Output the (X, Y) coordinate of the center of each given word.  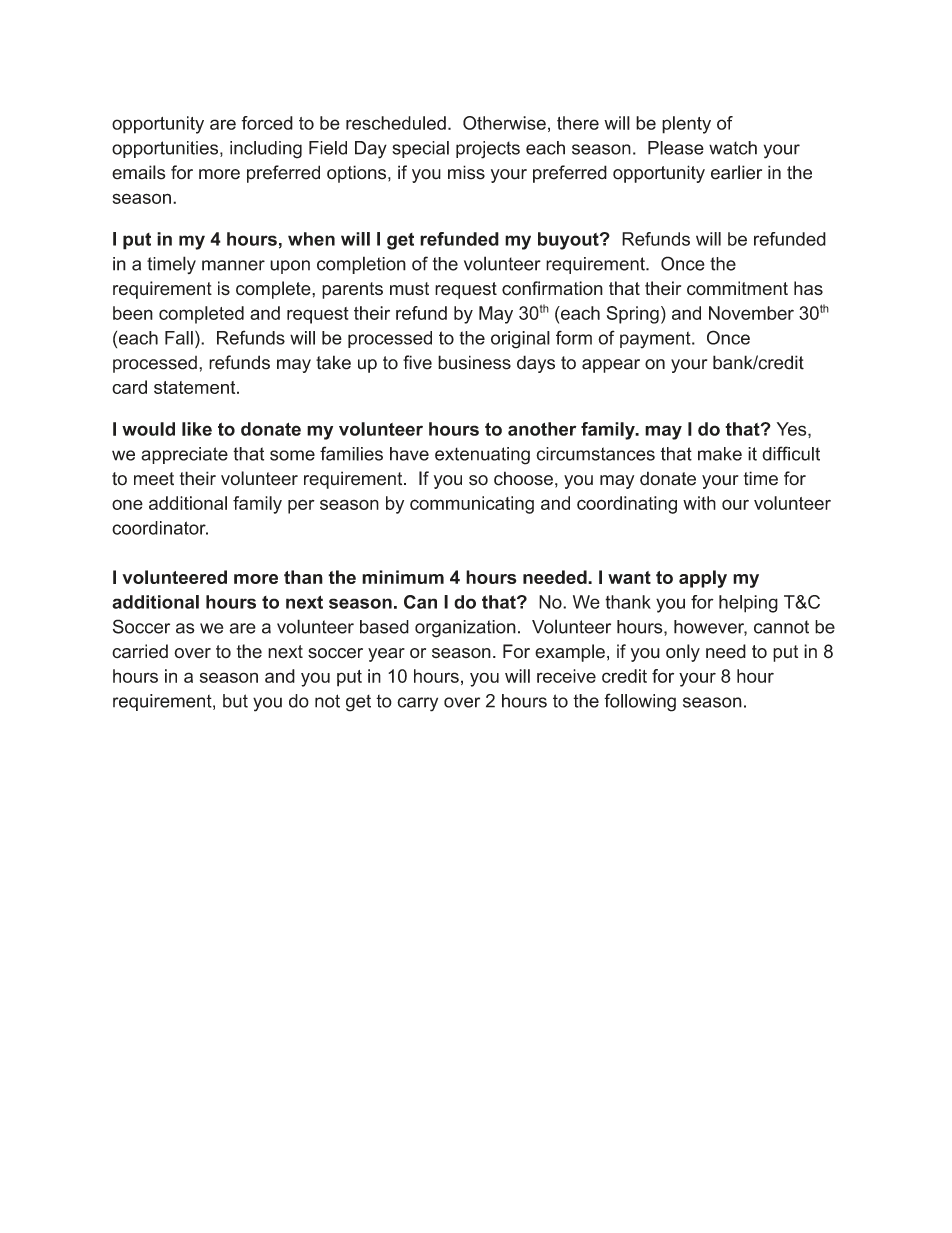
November (751, 313)
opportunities (166, 149)
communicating (472, 505)
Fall (179, 338)
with (699, 503)
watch (733, 148)
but (235, 701)
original (520, 340)
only (683, 653)
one (127, 504)
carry (417, 704)
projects (488, 150)
